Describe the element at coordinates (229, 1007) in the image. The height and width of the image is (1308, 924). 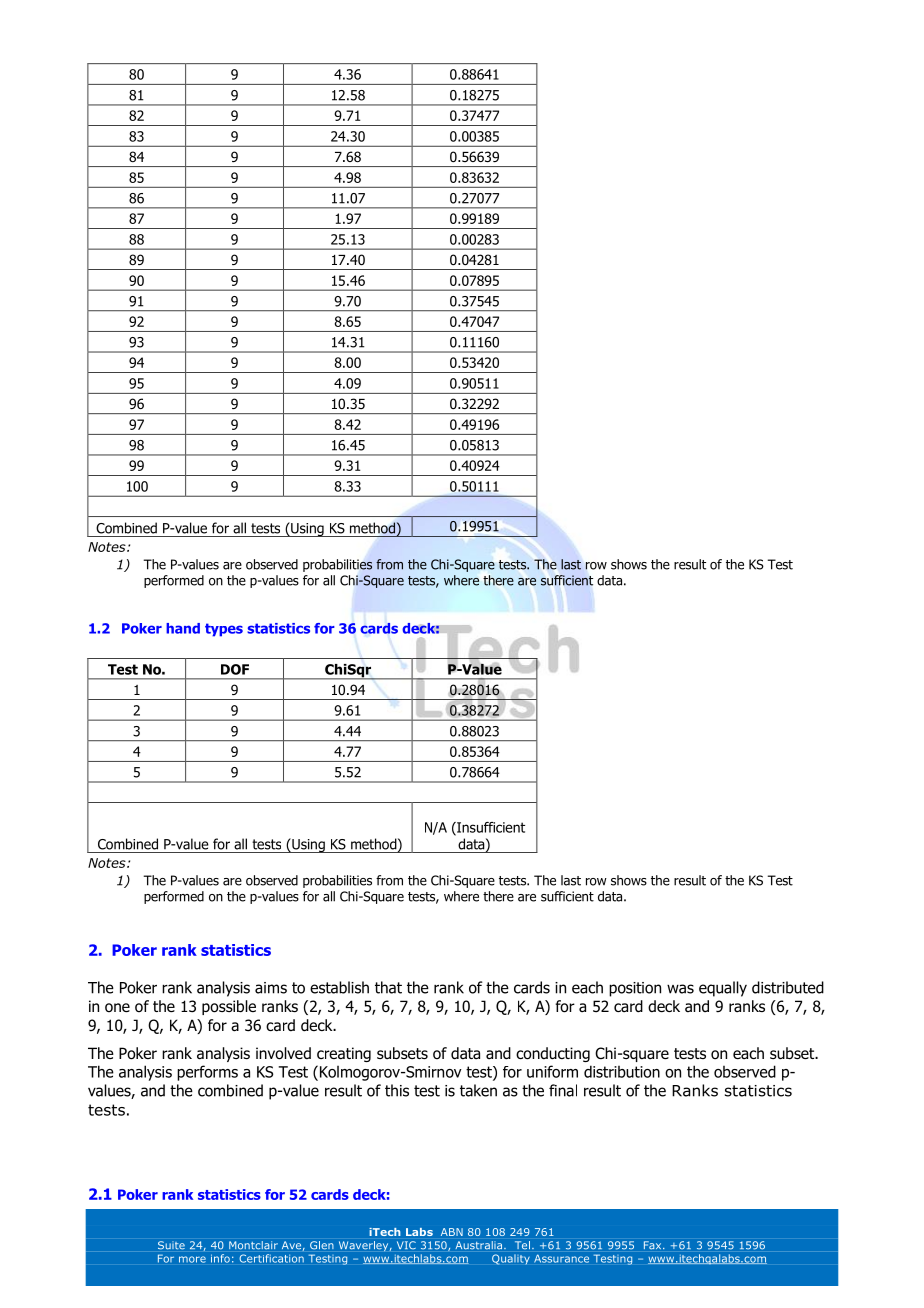
I see `possible` at that location.
